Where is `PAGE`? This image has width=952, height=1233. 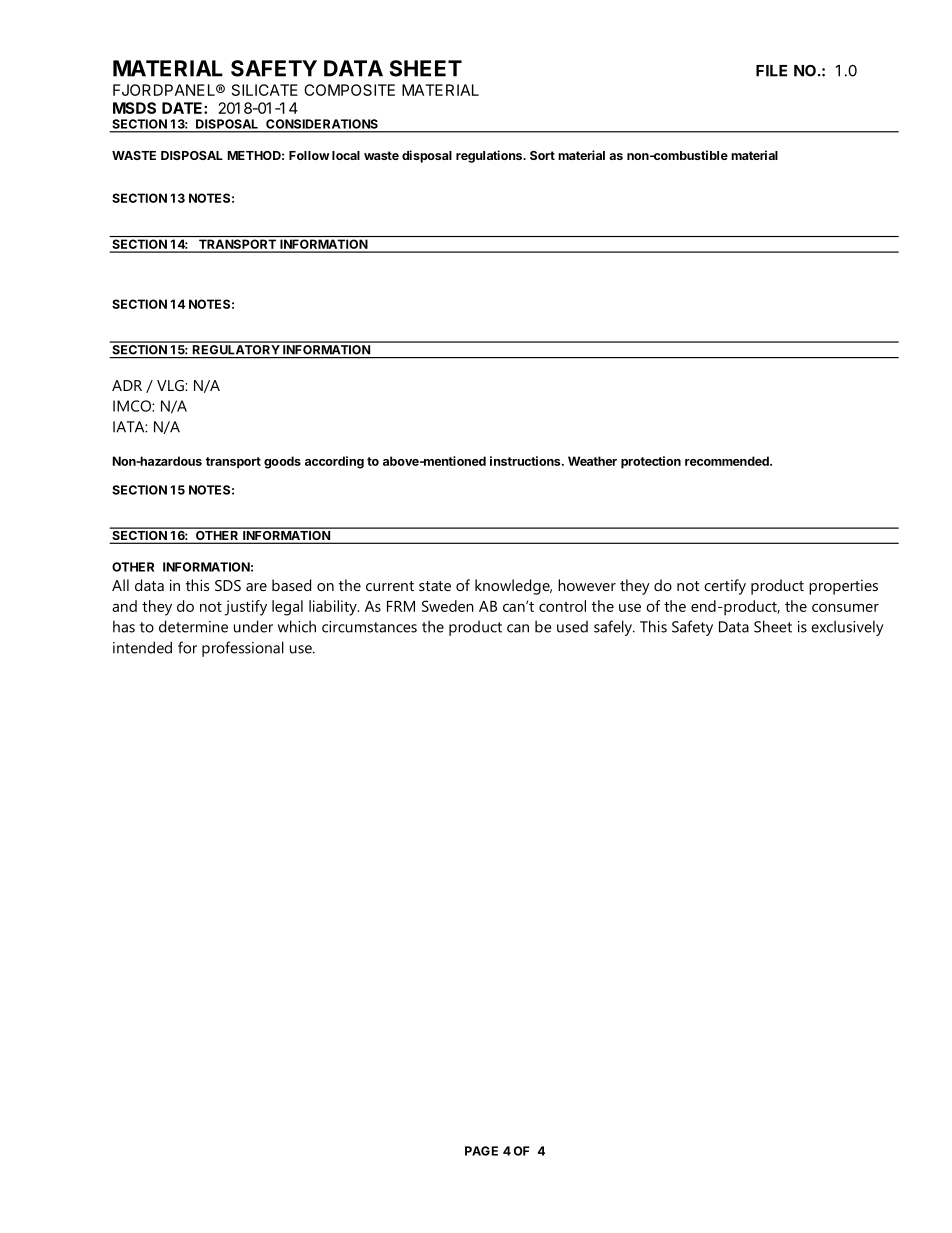 PAGE is located at coordinates (481, 1151).
